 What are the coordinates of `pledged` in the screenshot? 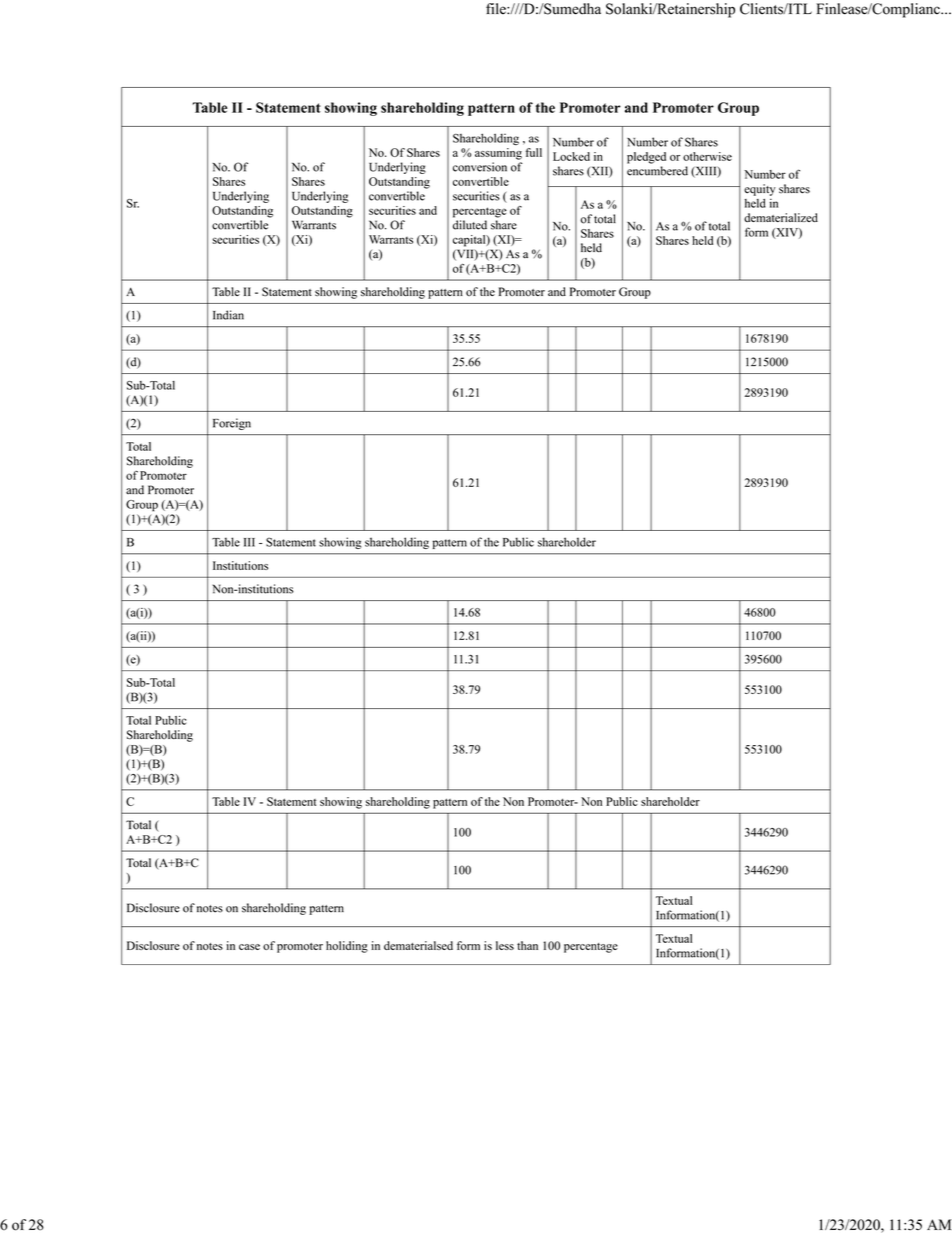 It's located at (646, 158).
